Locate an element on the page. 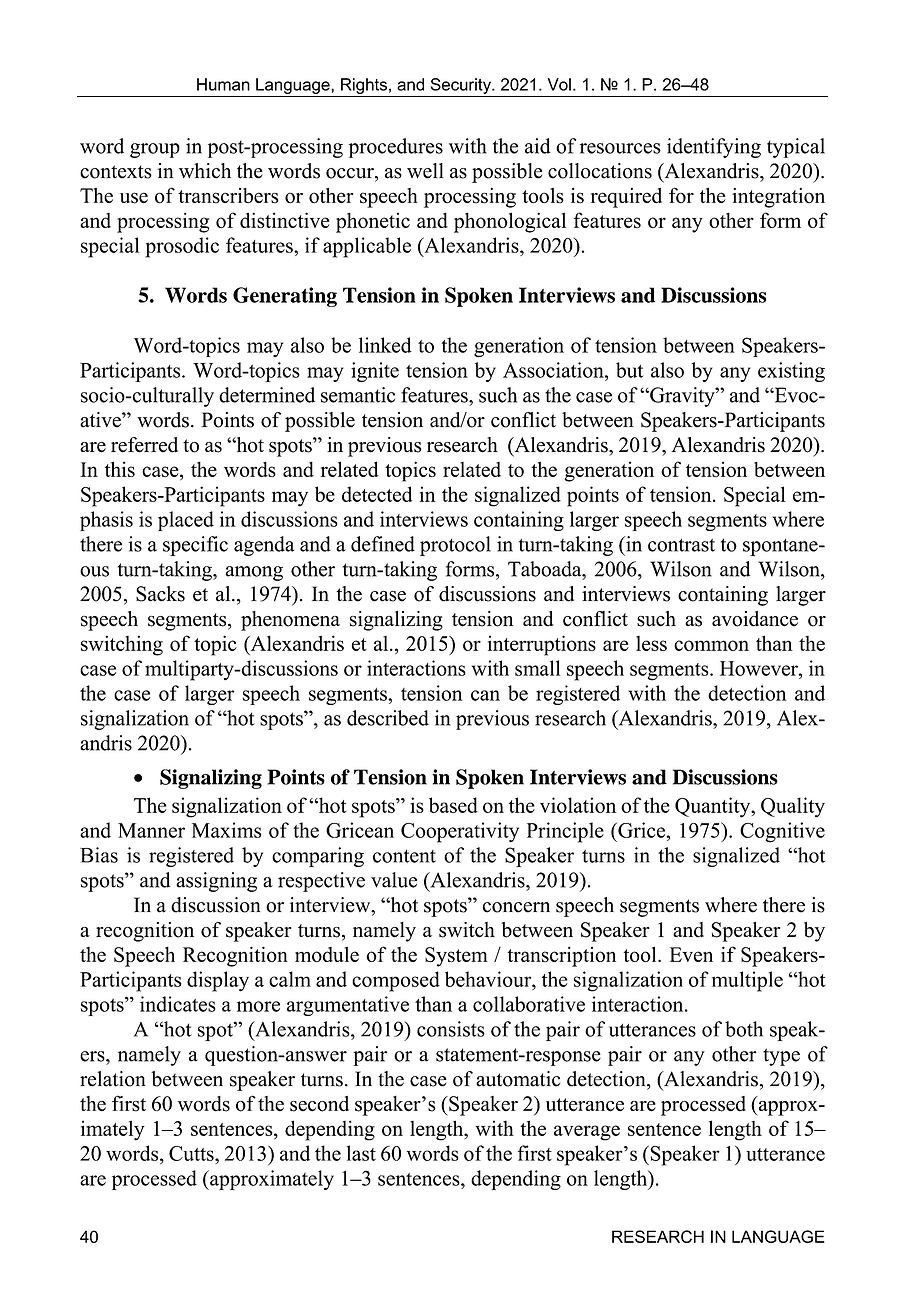 This document has height=1316, width=905. Sacks is located at coordinates (160, 594).
